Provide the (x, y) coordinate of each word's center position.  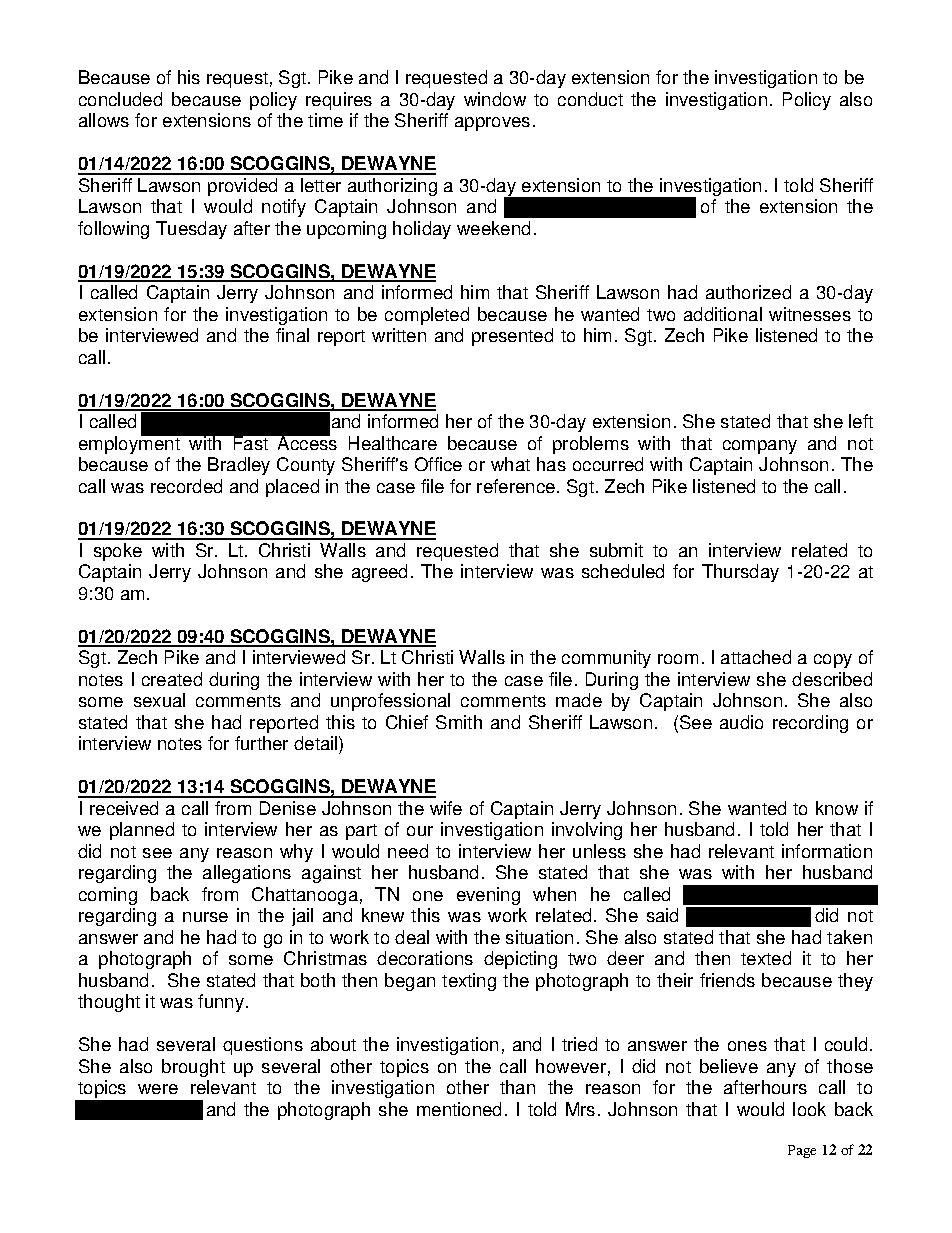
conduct (590, 99)
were (158, 1089)
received (124, 808)
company (760, 447)
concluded (120, 99)
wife (446, 808)
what (510, 464)
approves (492, 124)
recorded (186, 486)
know (837, 808)
